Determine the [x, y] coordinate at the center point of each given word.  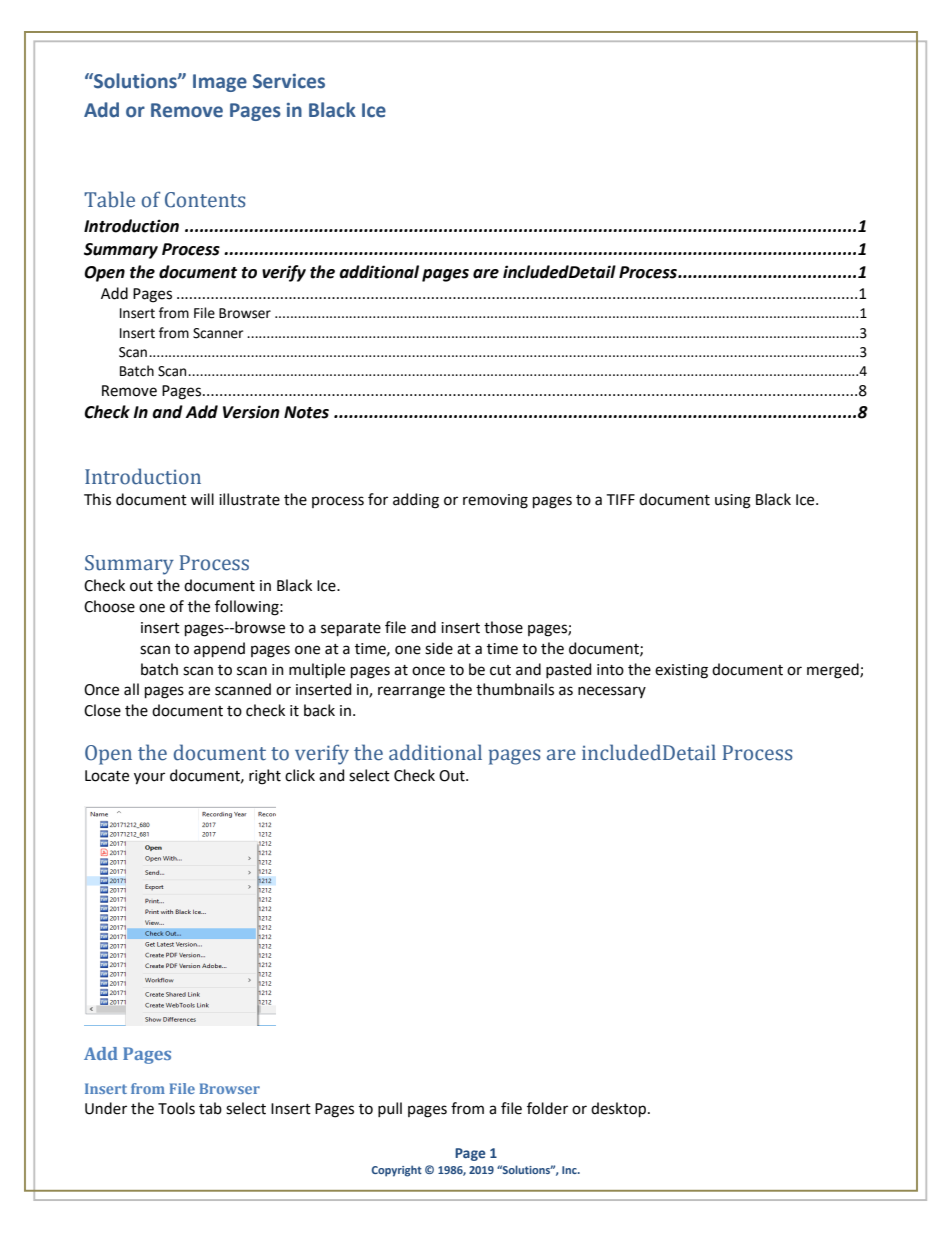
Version [251, 412]
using [733, 501]
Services [289, 81]
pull [390, 1109]
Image [220, 83]
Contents [205, 200]
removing [495, 501]
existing [681, 671]
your [149, 778]
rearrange [411, 692]
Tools [176, 1108]
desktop [618, 1109]
